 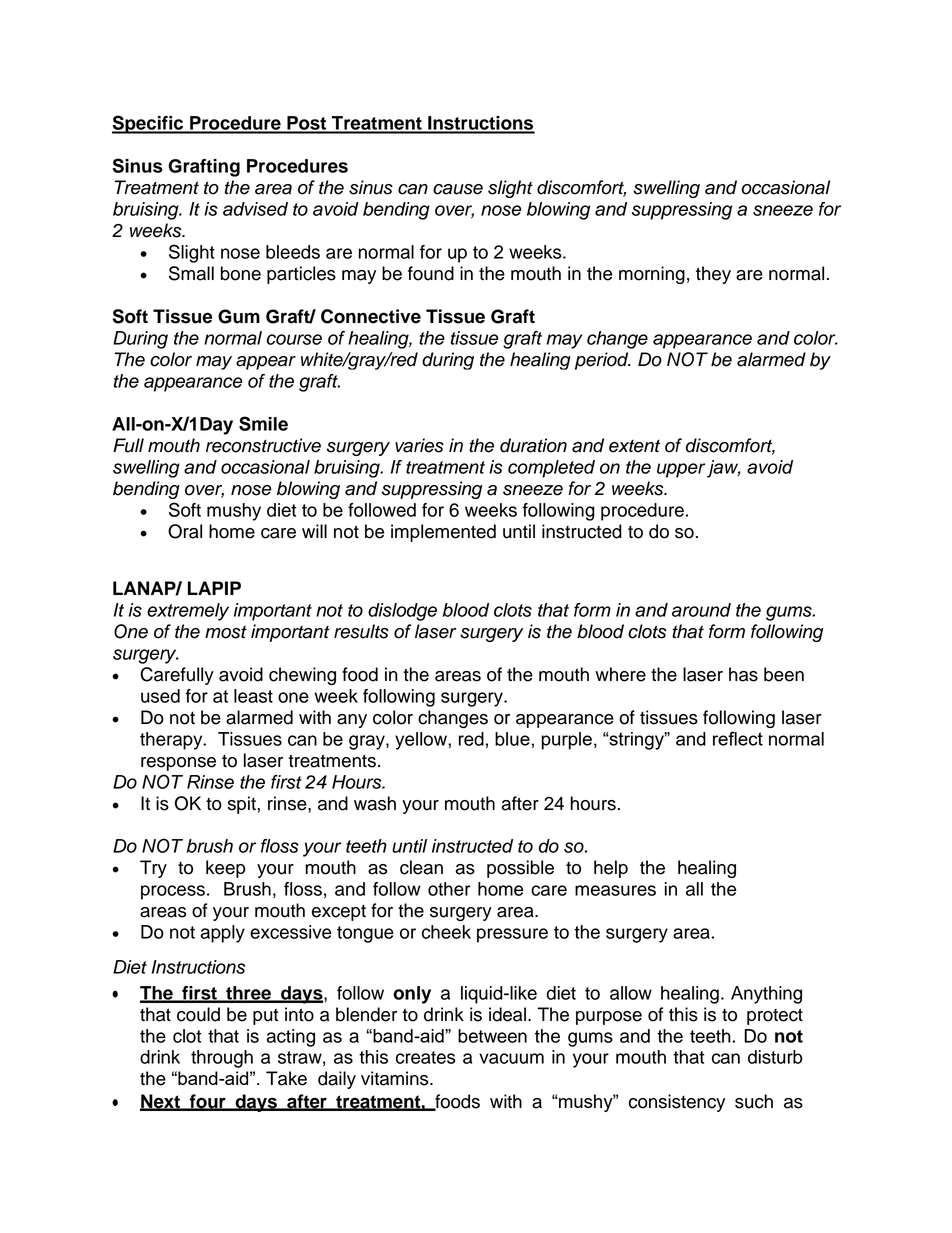 What do you see at coordinates (226, 632) in the screenshot?
I see `most` at bounding box center [226, 632].
